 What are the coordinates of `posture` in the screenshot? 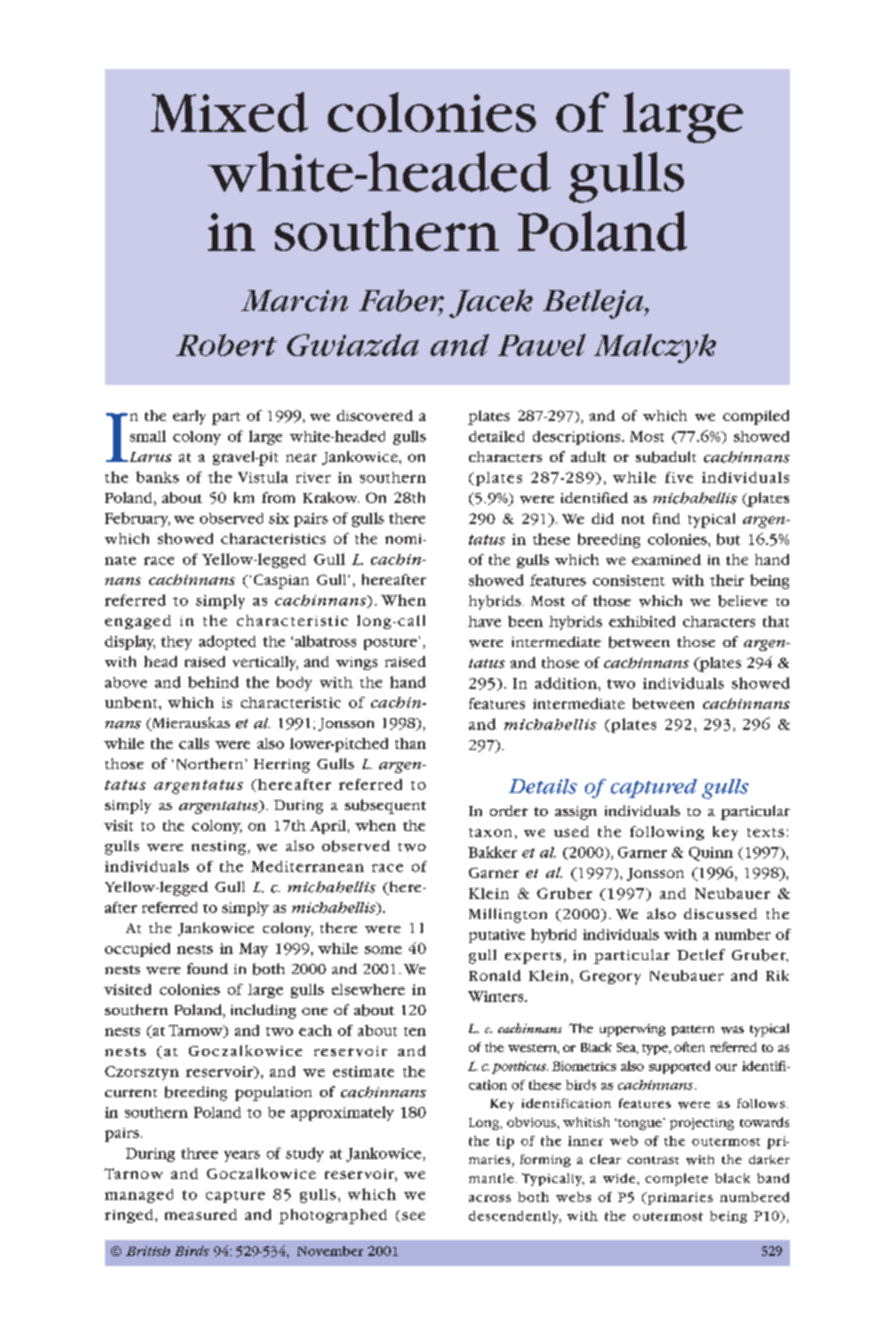 It's located at (390, 644).
